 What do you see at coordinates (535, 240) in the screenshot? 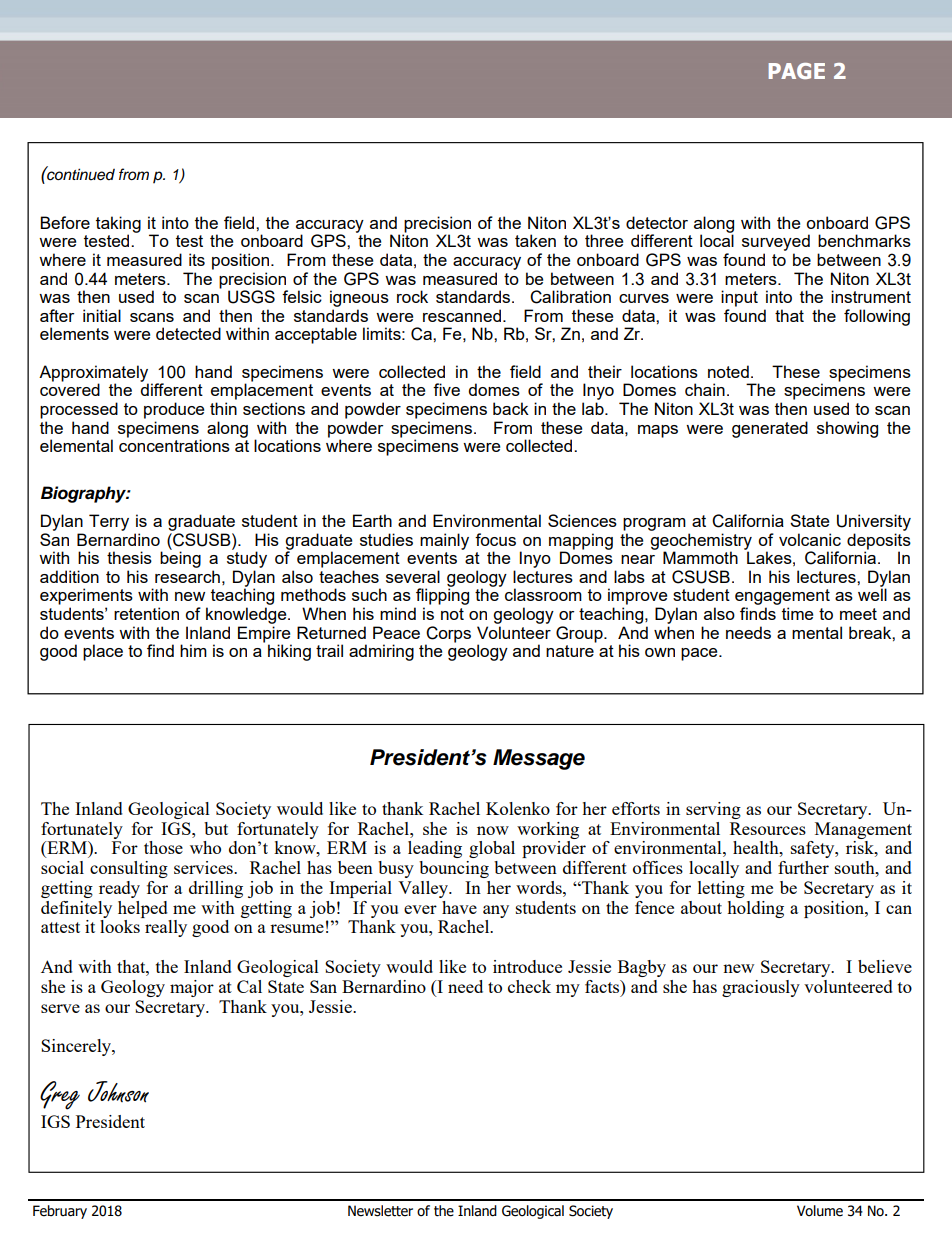
I see `taken` at bounding box center [535, 240].
